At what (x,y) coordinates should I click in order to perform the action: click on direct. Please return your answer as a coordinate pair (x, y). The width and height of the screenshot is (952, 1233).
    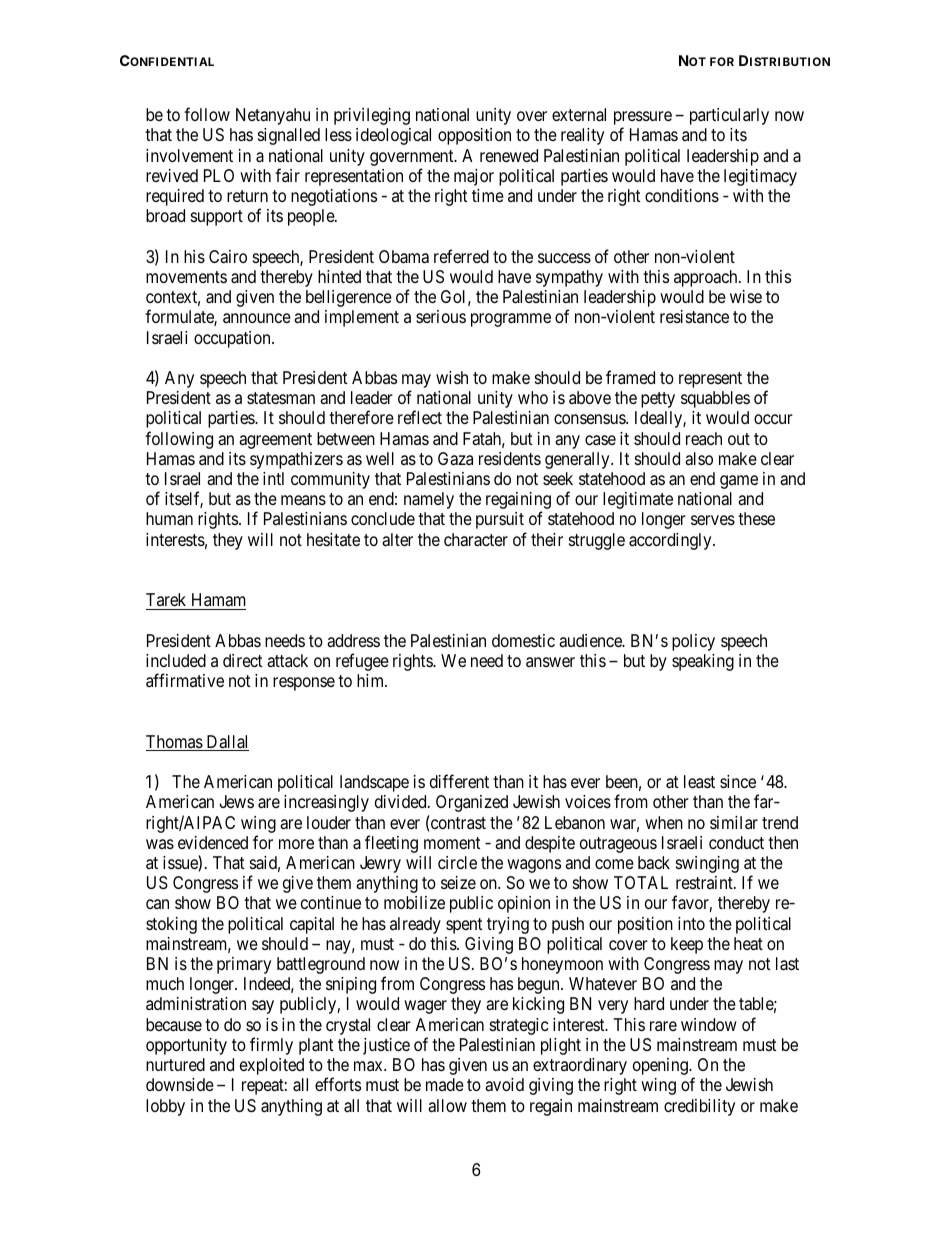
    Looking at the image, I should click on (243, 660).
